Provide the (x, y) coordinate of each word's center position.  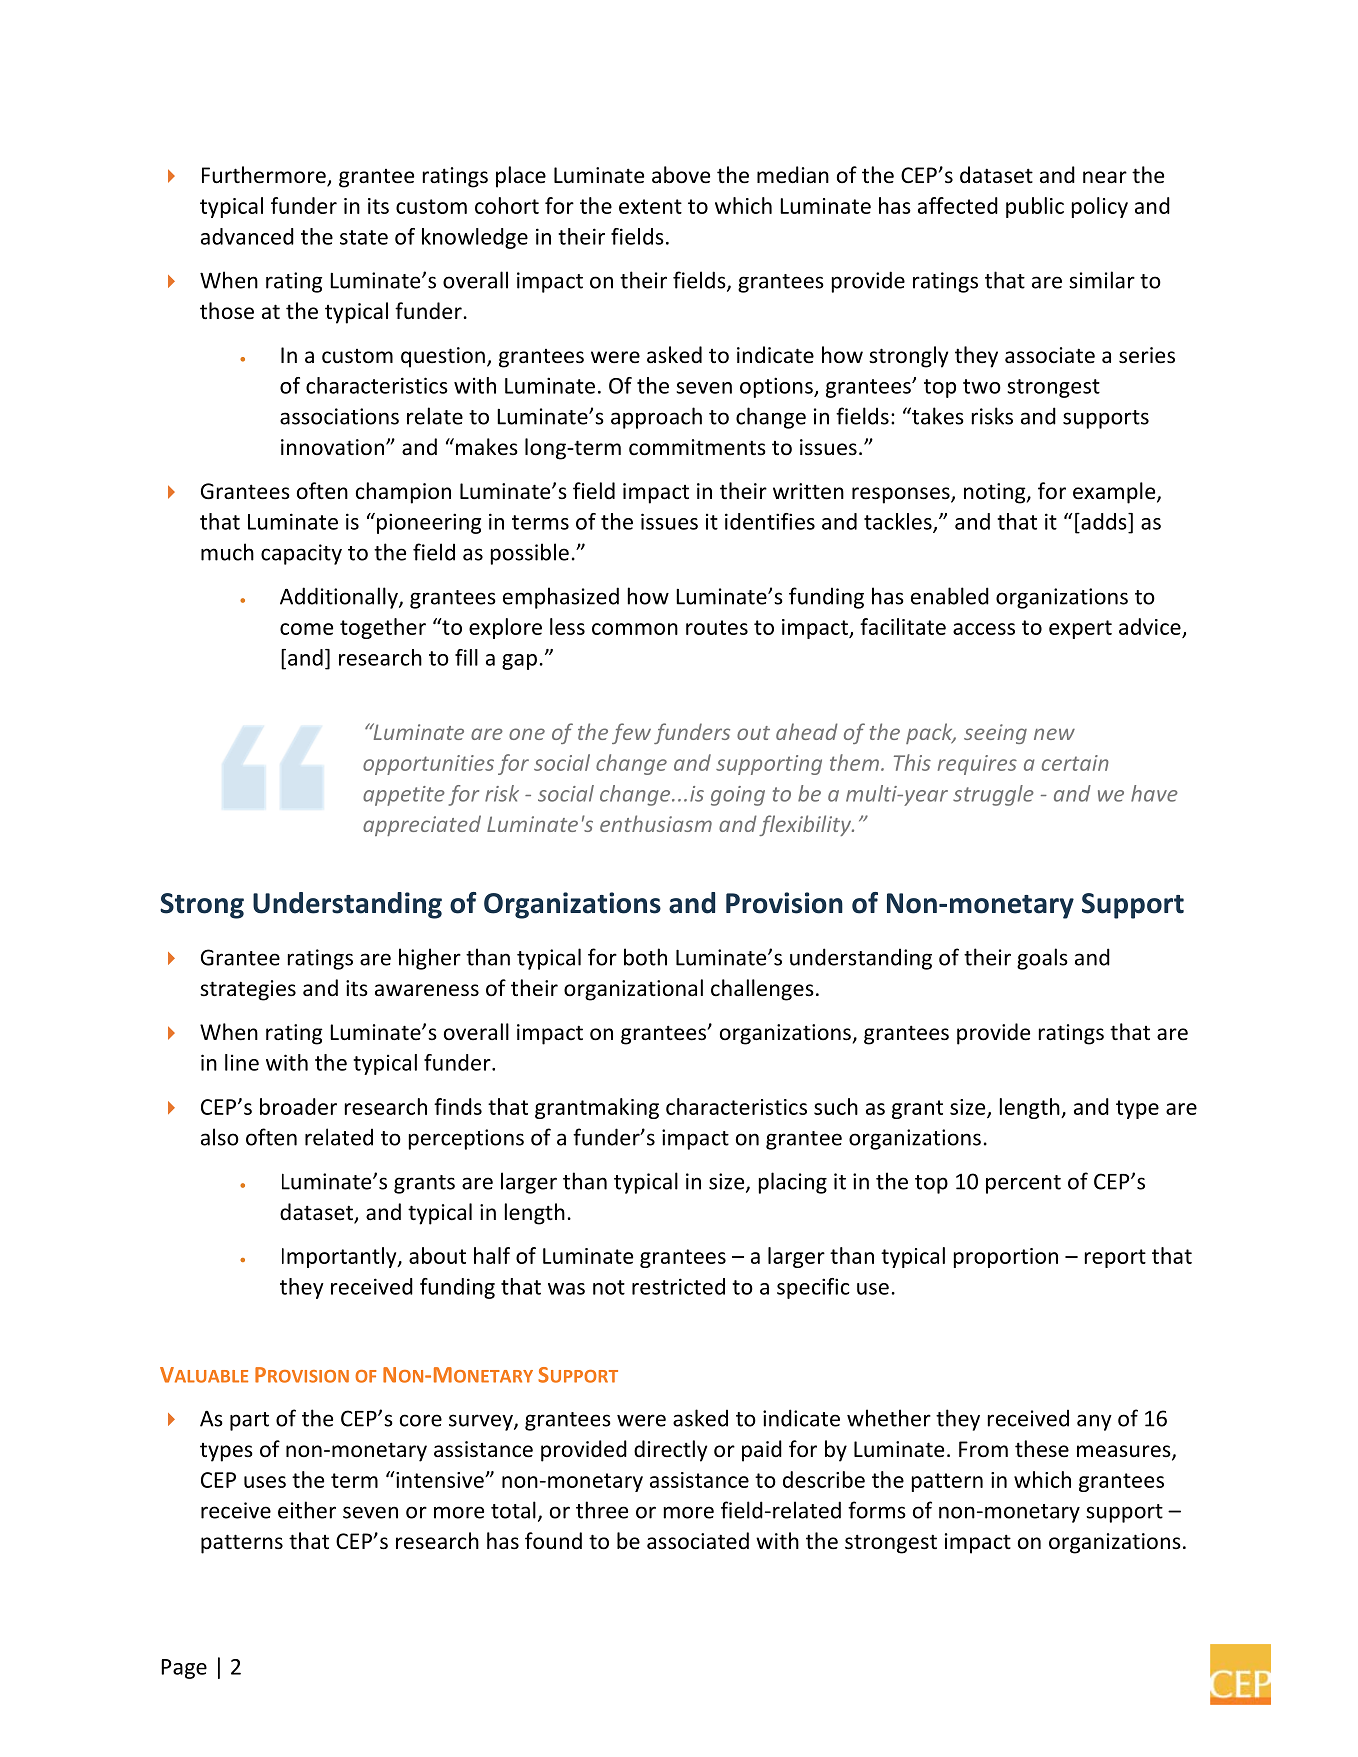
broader (298, 1106)
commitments (697, 447)
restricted (678, 1286)
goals (1042, 959)
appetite (404, 796)
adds (1104, 521)
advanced (247, 236)
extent (650, 206)
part (249, 1421)
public (1035, 207)
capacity (301, 554)
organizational (633, 990)
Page (184, 1669)
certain (1075, 763)
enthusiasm (656, 823)
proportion (1006, 1258)
